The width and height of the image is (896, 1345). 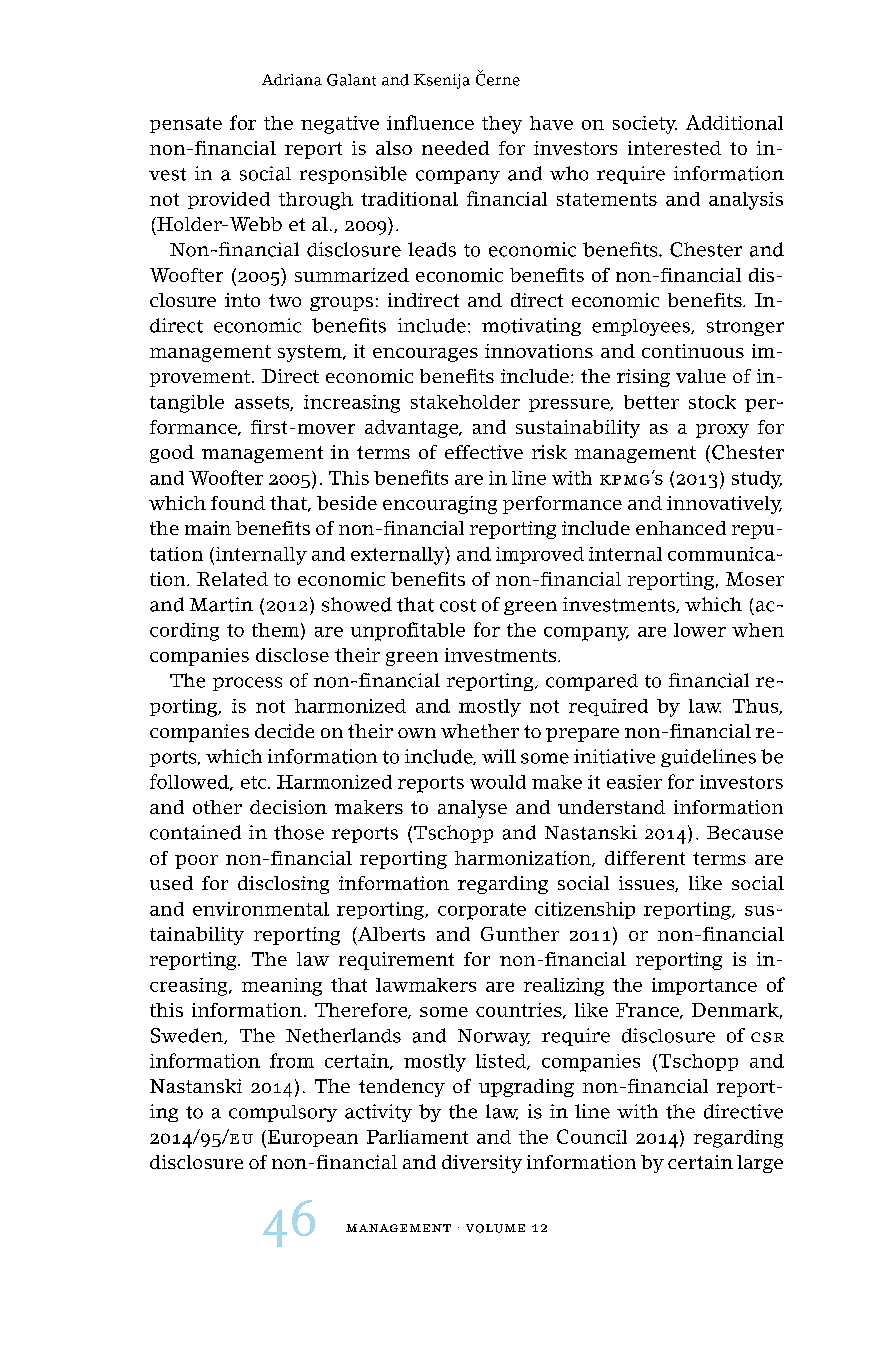 I want to click on innovatively, so click(x=724, y=505).
